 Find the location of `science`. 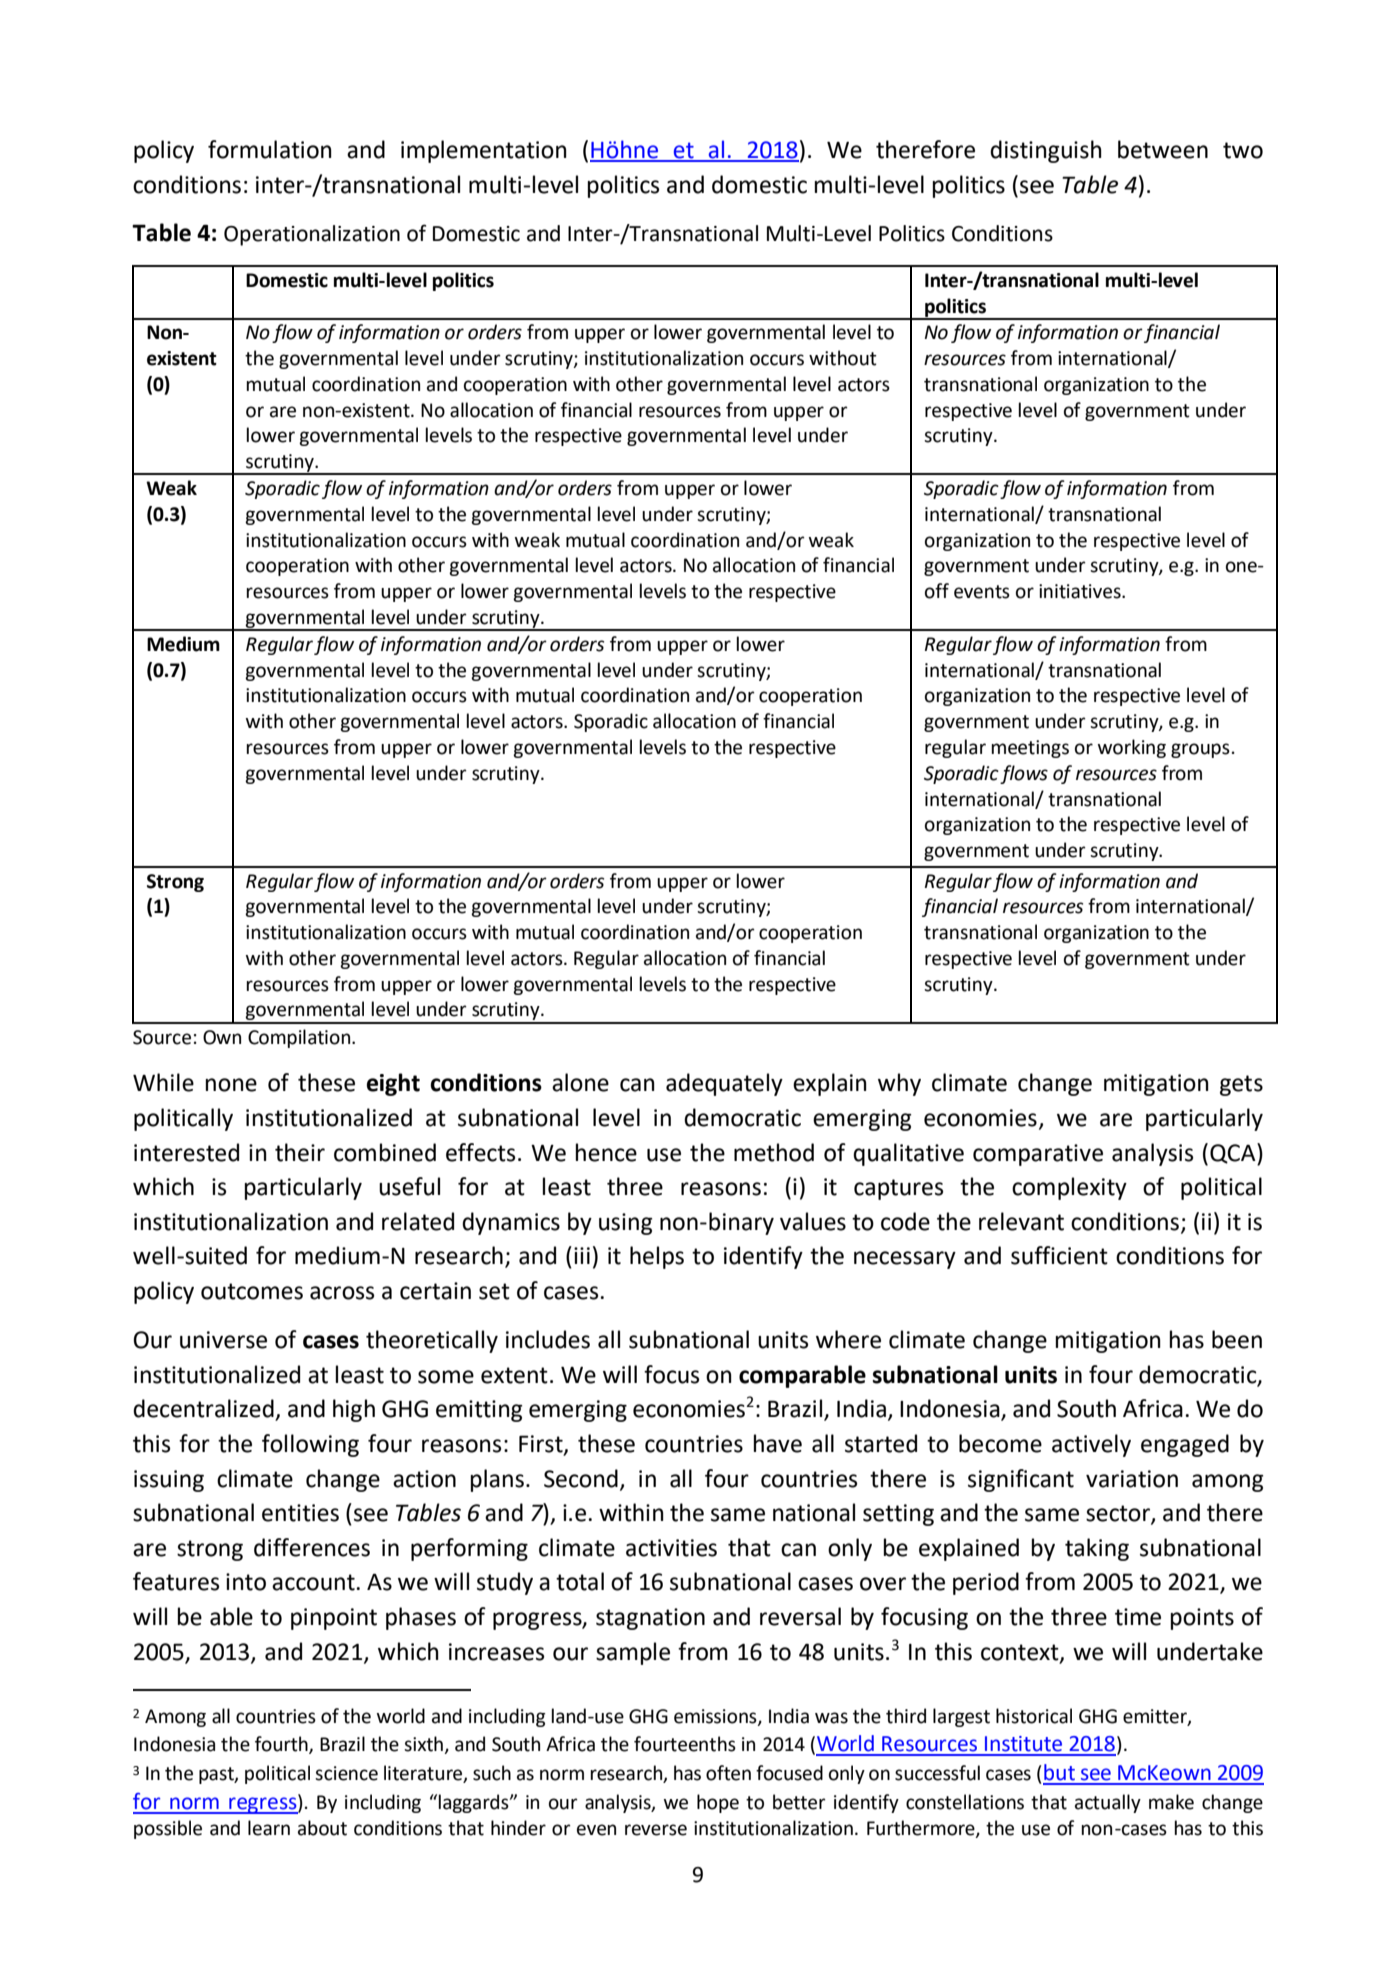

science is located at coordinates (346, 1773).
